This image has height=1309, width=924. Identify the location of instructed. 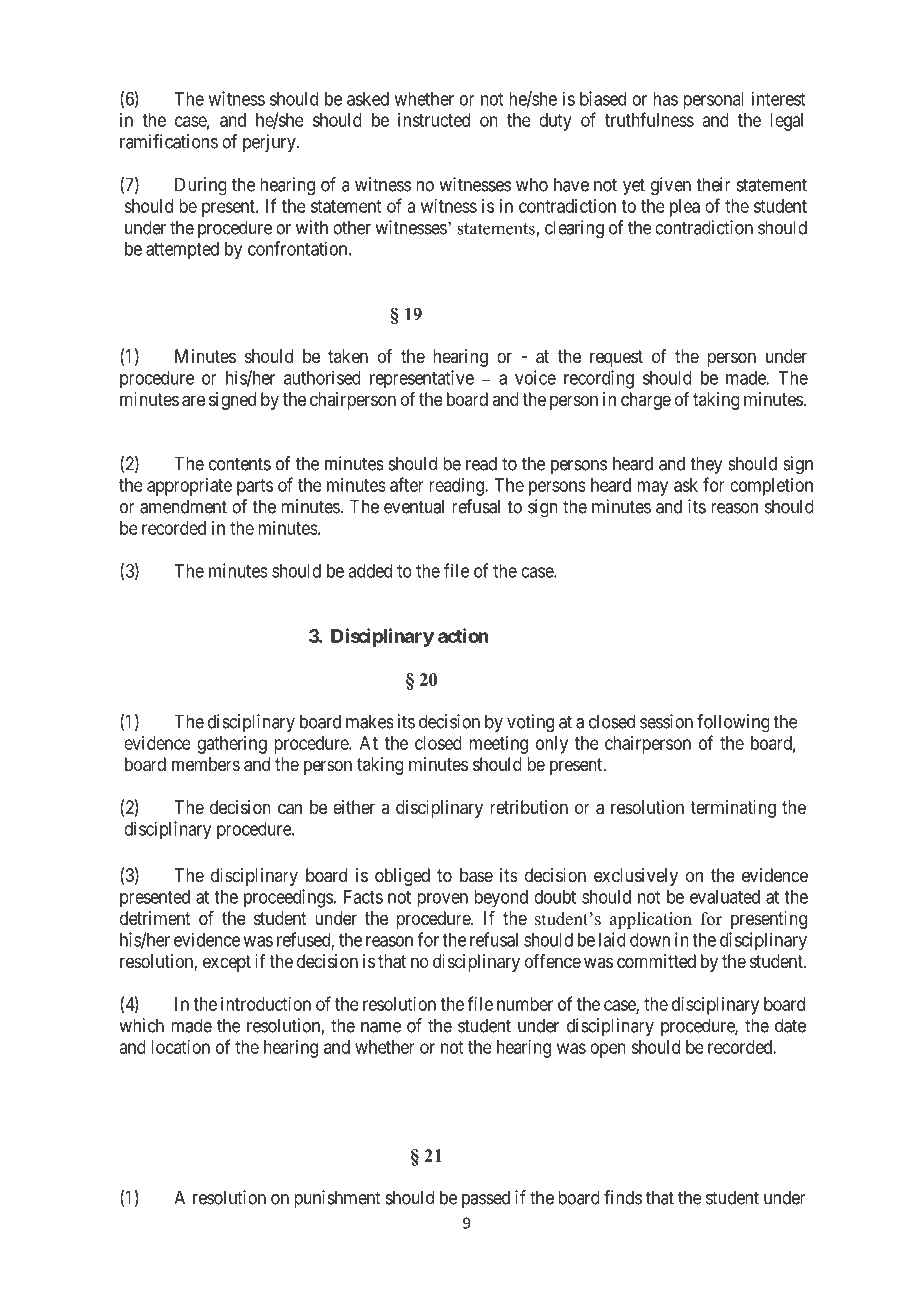
(434, 120).
